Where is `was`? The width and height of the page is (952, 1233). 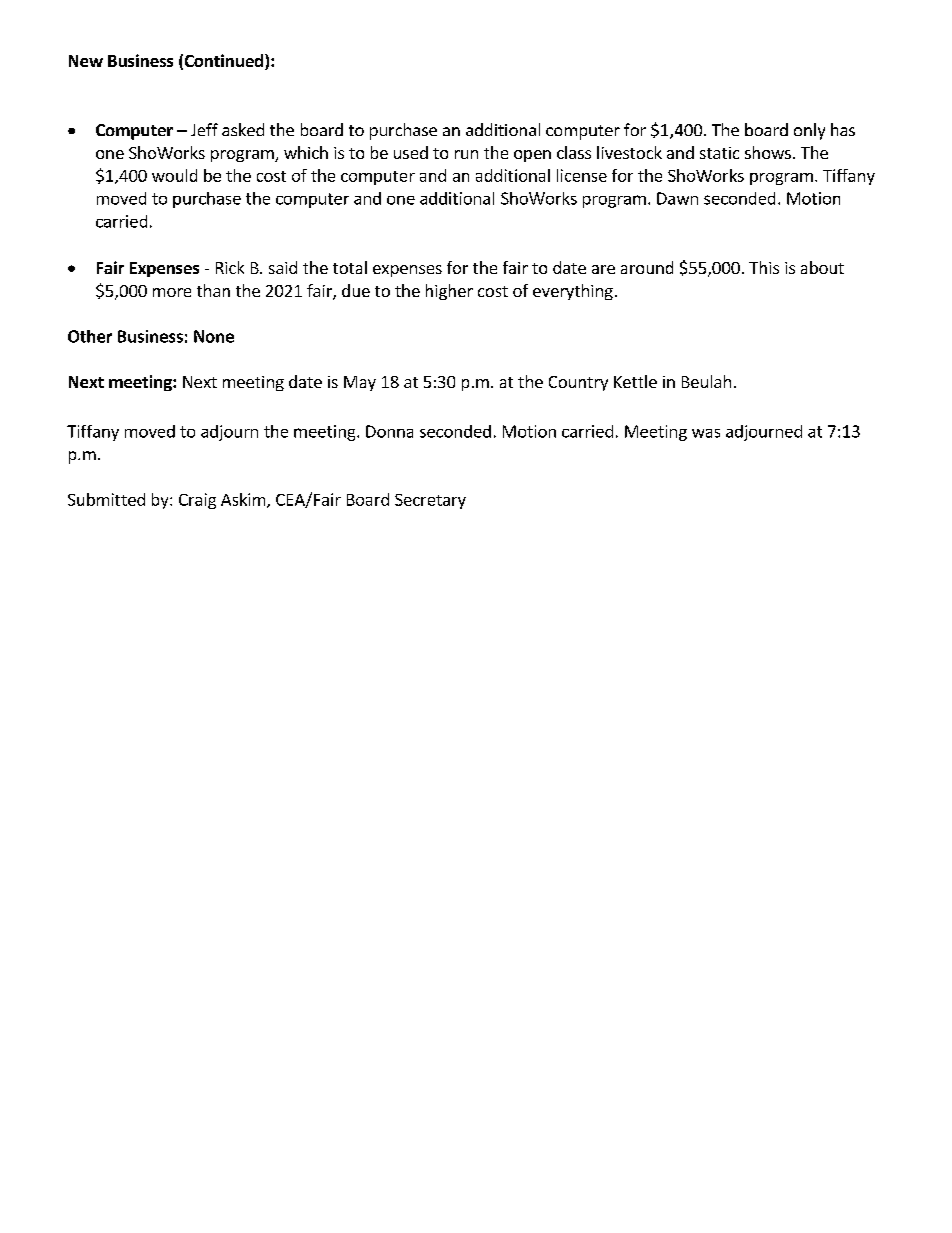
was is located at coordinates (706, 433).
